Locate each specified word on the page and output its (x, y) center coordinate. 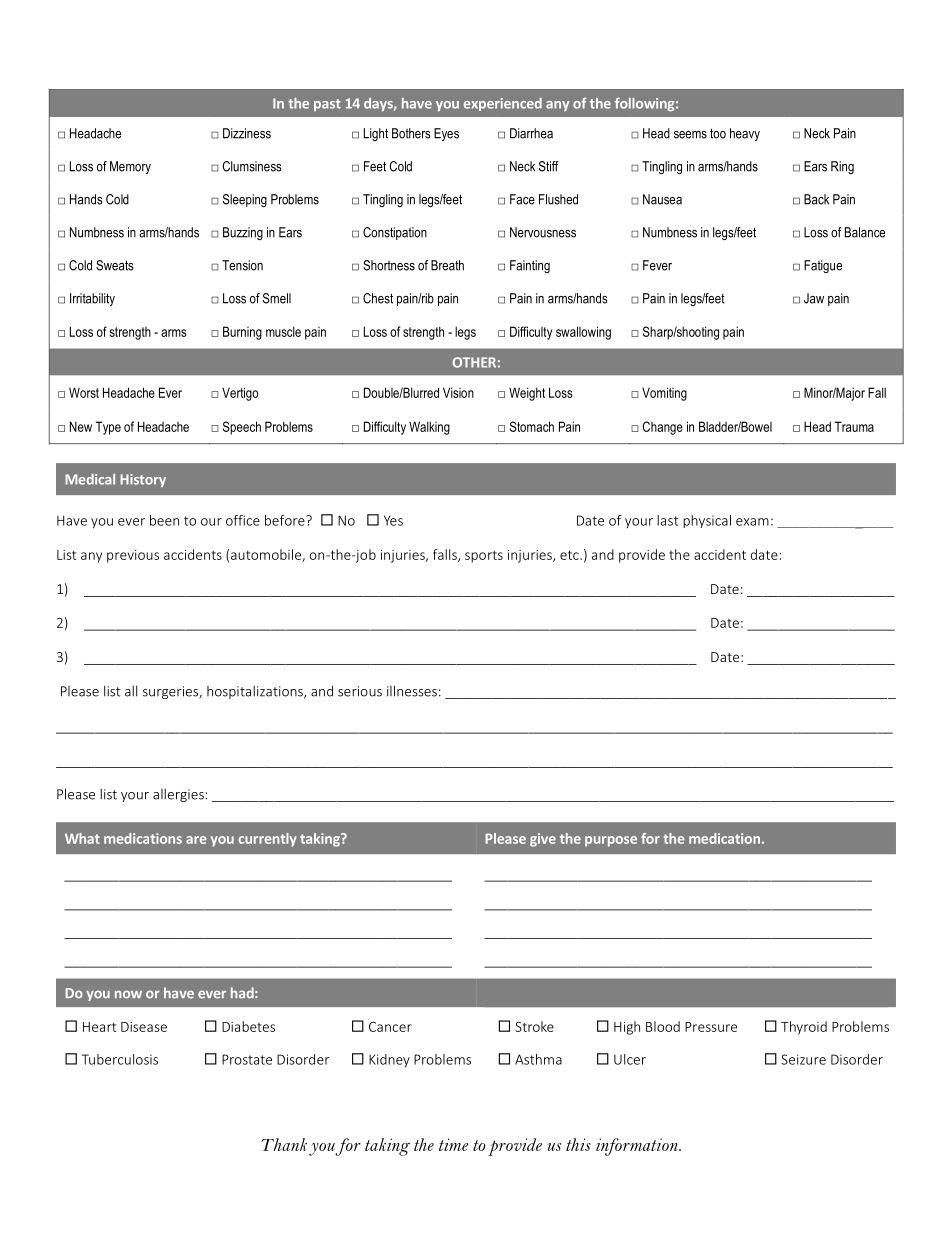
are (196, 840)
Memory (130, 167)
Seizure (803, 1059)
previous (133, 556)
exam (752, 522)
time (453, 1144)
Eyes (446, 134)
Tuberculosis (120, 1059)
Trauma (854, 426)
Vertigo (240, 394)
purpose (611, 841)
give (543, 840)
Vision (458, 392)
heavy (745, 134)
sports (484, 556)
